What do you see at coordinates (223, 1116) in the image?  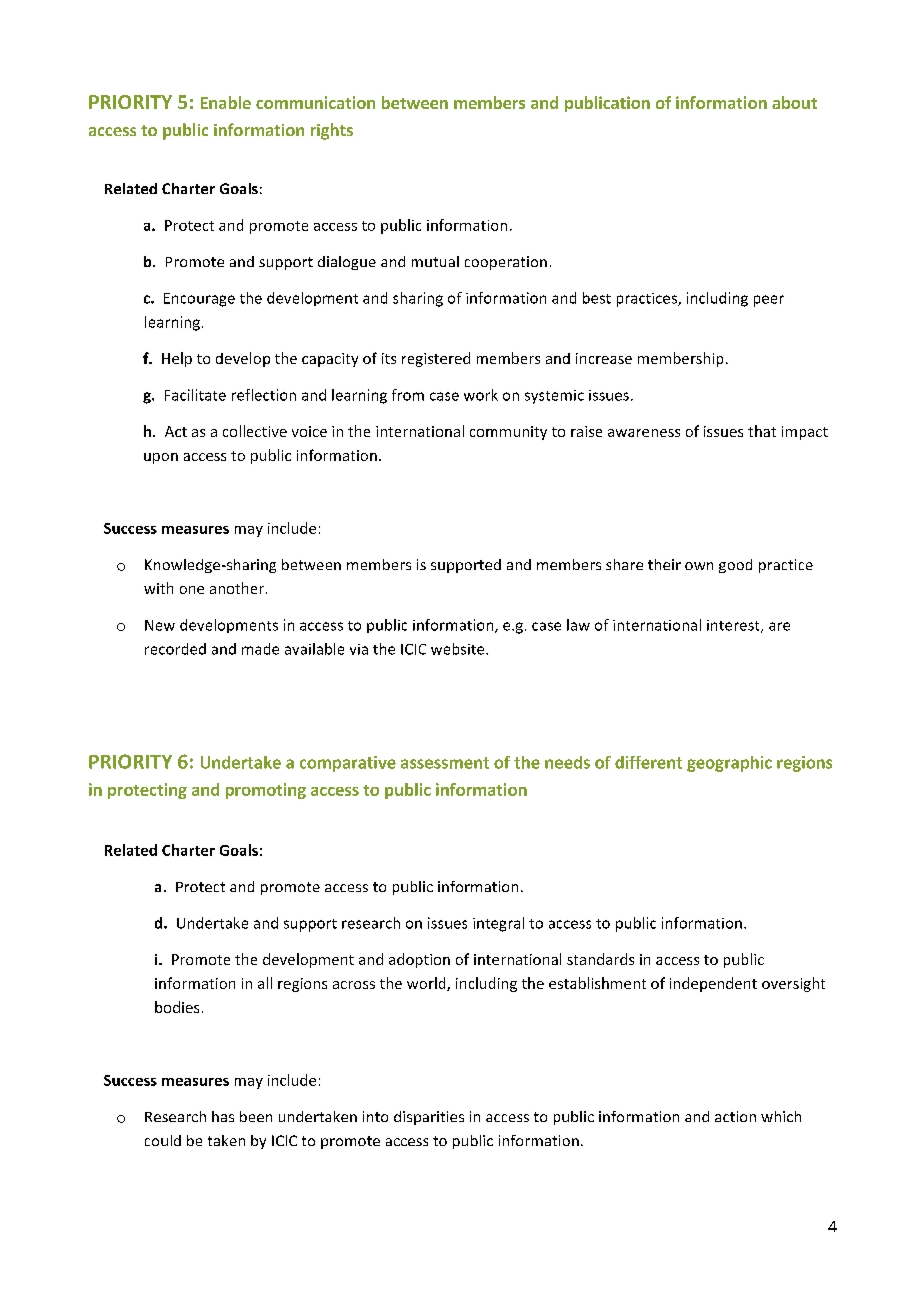 I see `has` at bounding box center [223, 1116].
